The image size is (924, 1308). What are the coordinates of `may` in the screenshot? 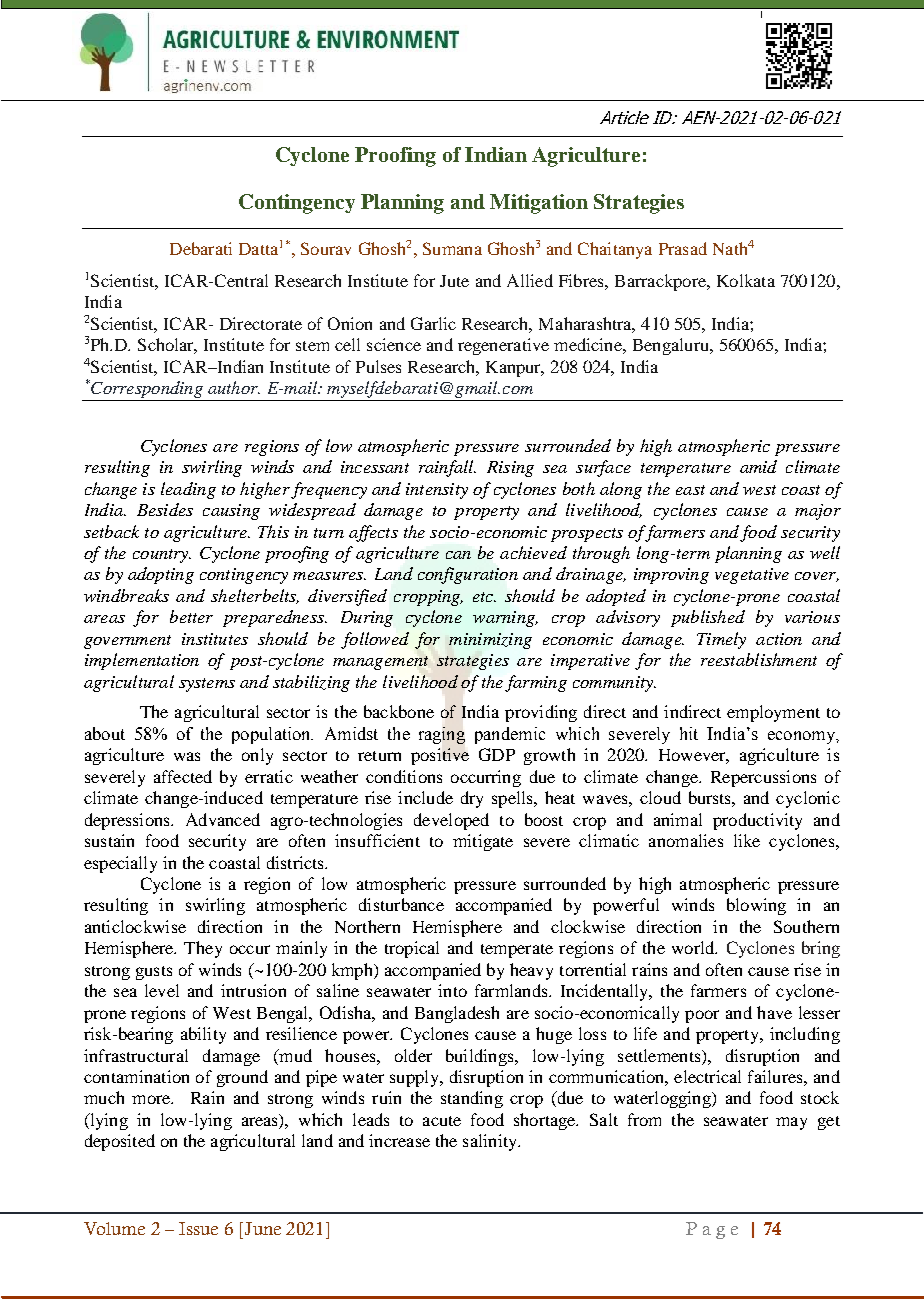 It's located at (791, 1123).
